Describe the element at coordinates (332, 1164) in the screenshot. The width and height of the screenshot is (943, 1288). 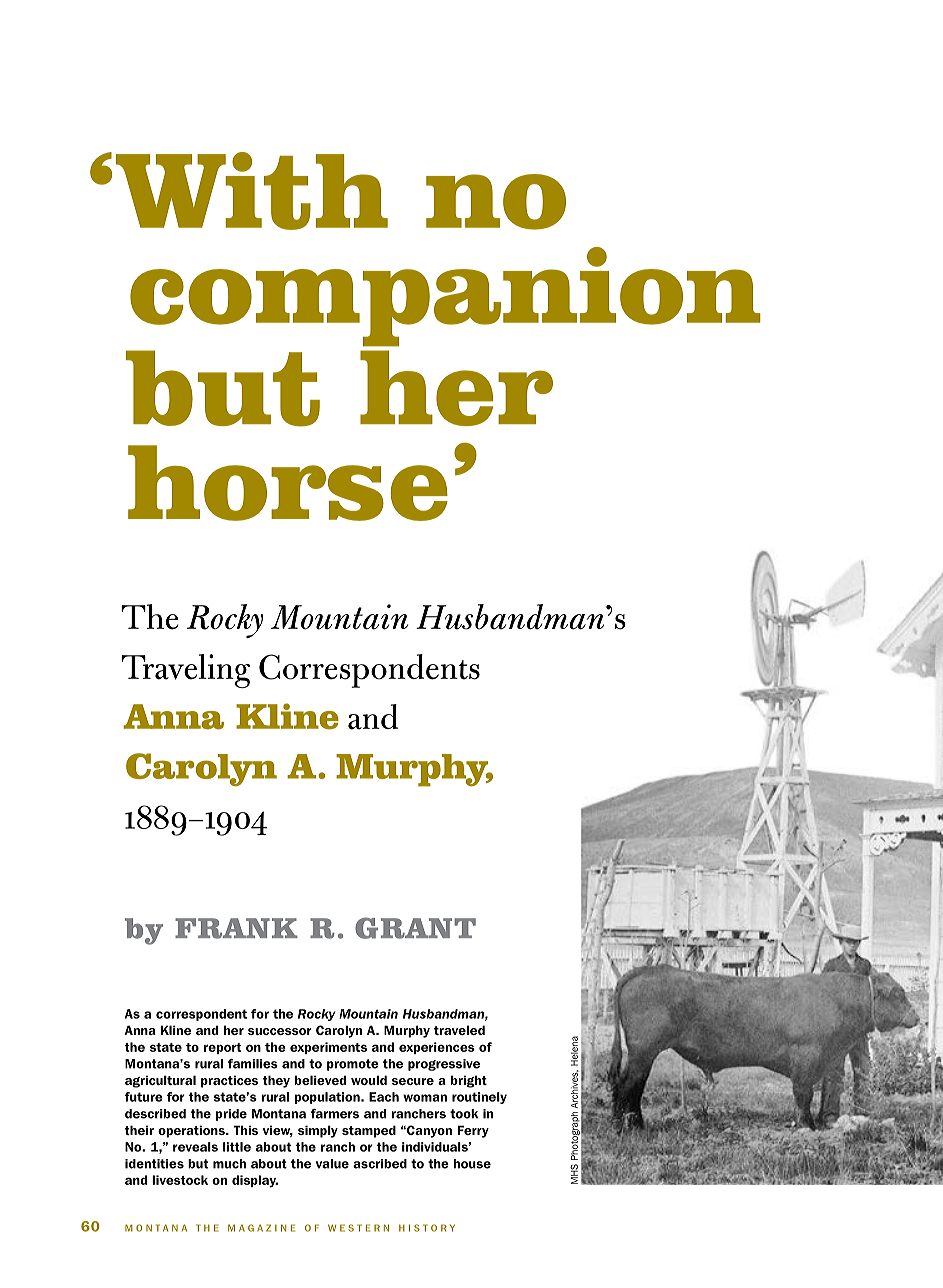
I see `value` at that location.
